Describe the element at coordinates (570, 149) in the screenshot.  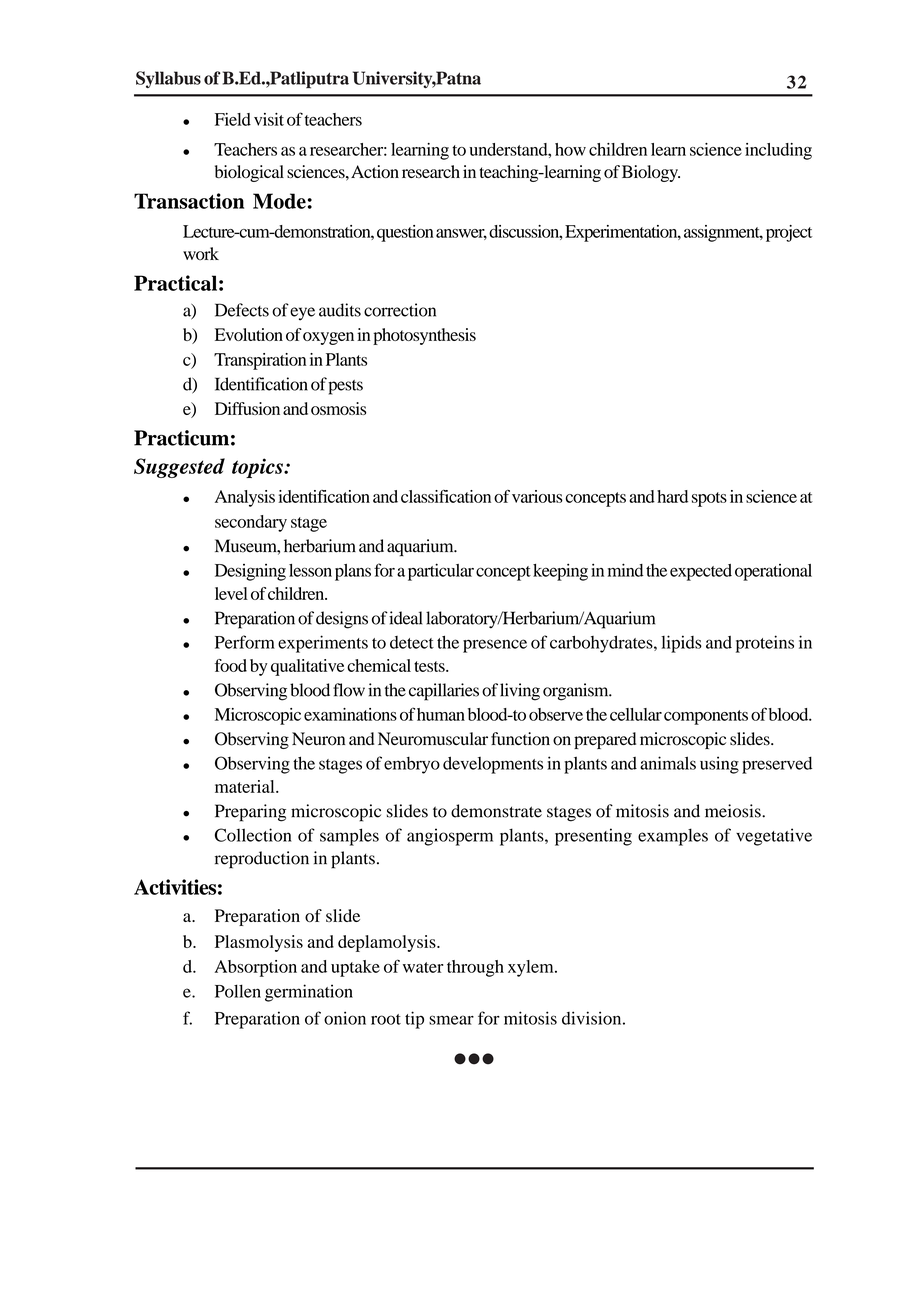
I see `how` at that location.
